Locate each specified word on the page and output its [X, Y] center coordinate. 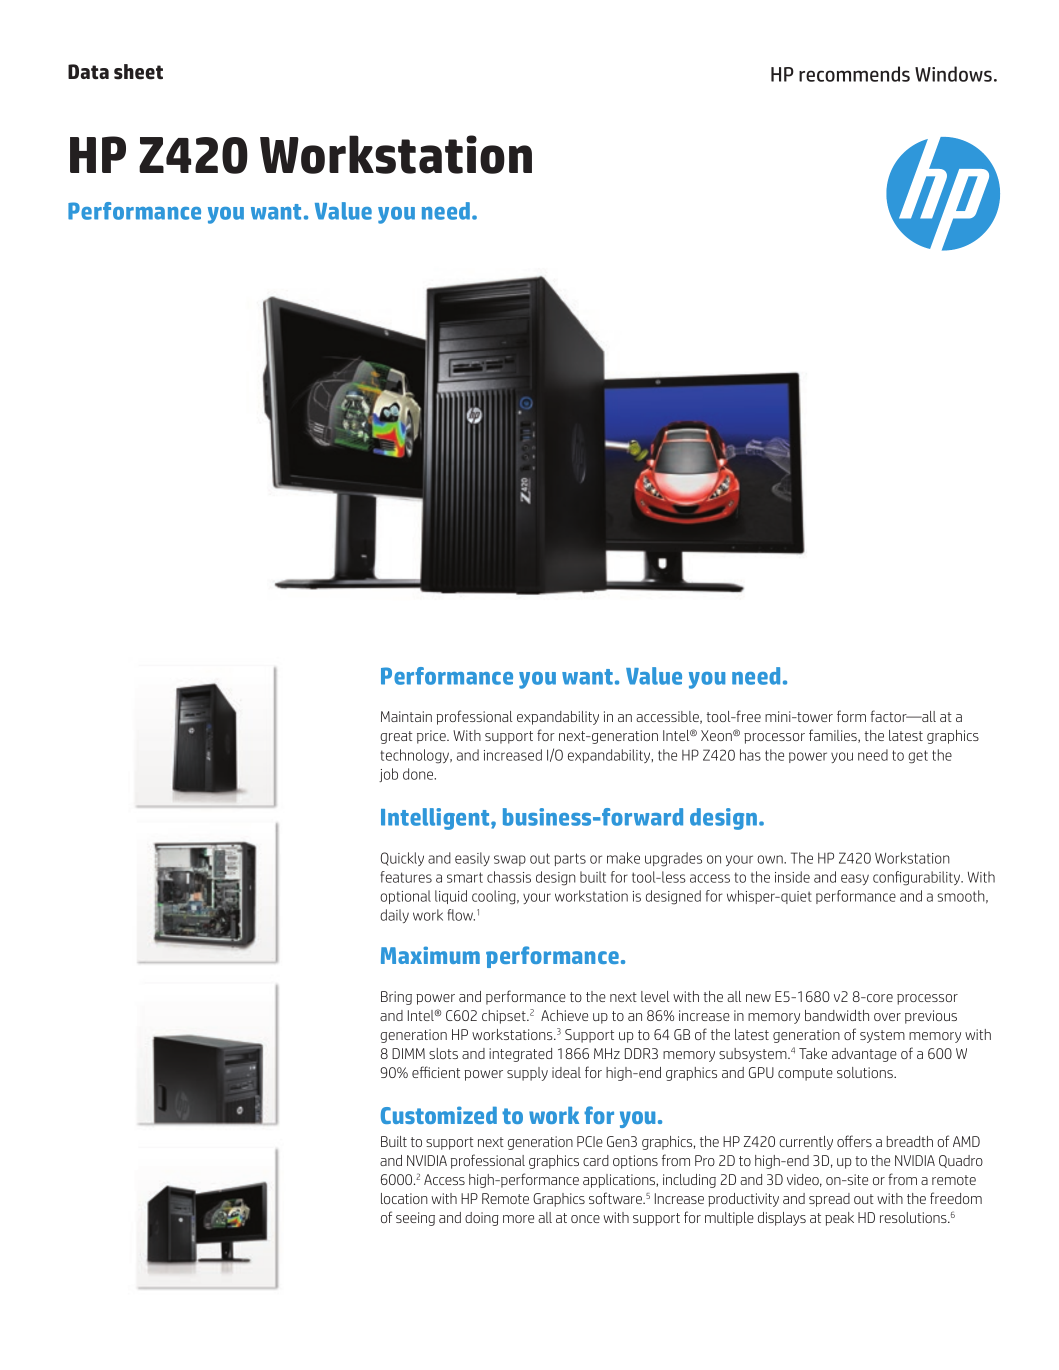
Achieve [564, 1015]
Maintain [406, 716]
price [432, 737]
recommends [854, 74]
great [396, 737]
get [918, 757]
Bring [396, 998]
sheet [138, 72]
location [404, 1198]
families [834, 736]
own [771, 859]
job [388, 775]
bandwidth [837, 1015]
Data [88, 71]
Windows [953, 74]
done [419, 774]
